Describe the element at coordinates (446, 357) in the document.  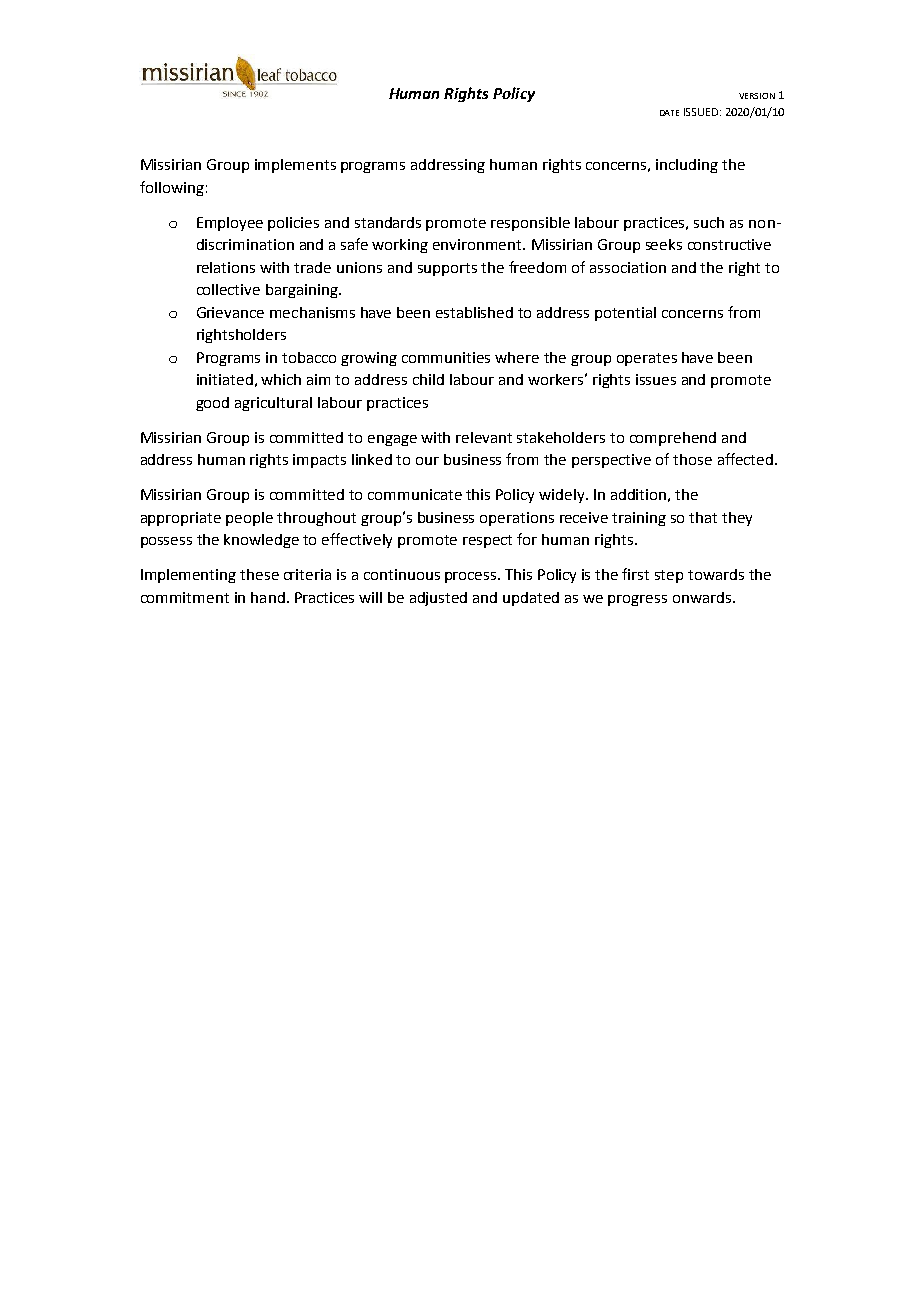
I see `communities` at that location.
